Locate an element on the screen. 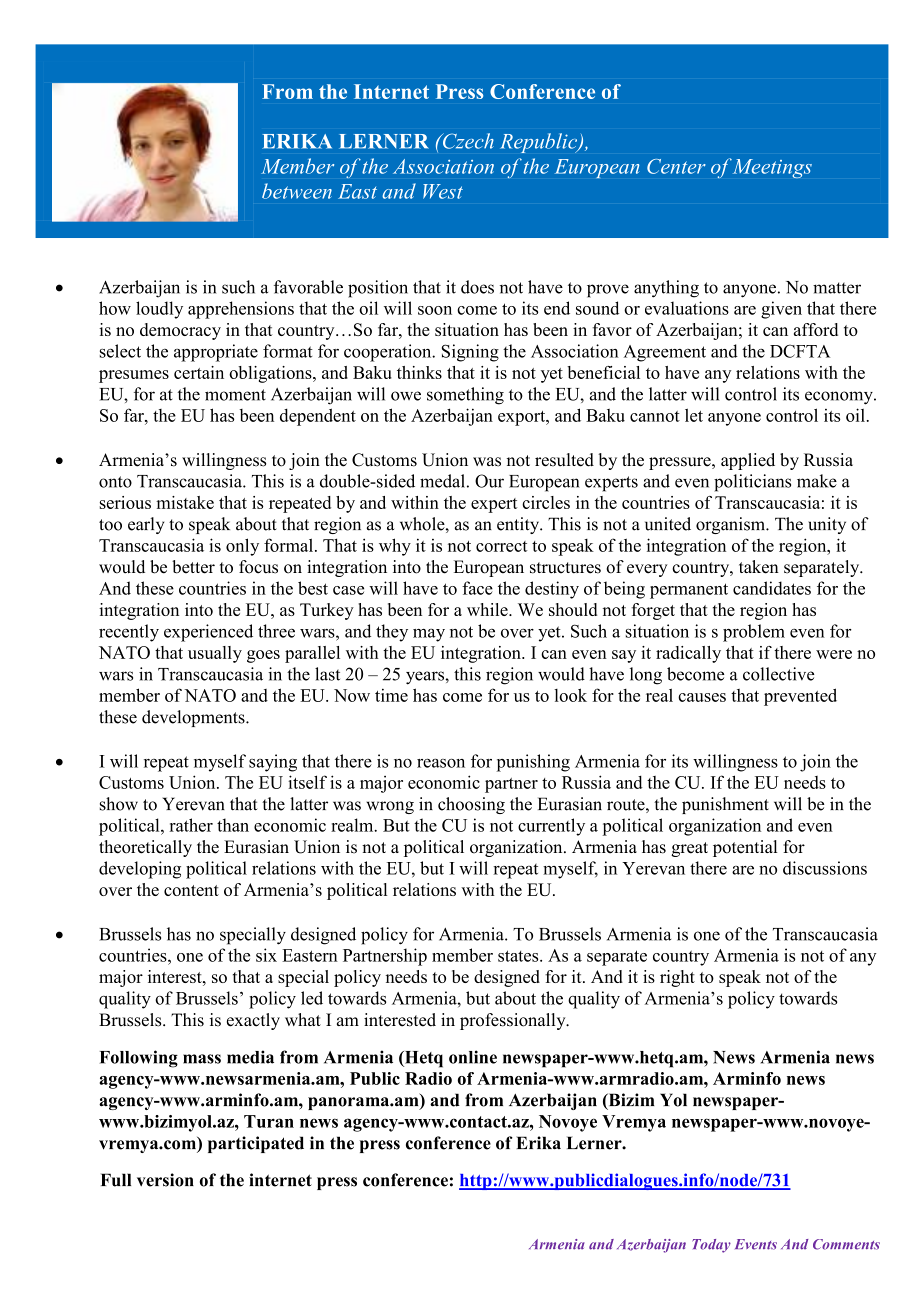 This screenshot has height=1308, width=924. export is located at coordinates (523, 418).
